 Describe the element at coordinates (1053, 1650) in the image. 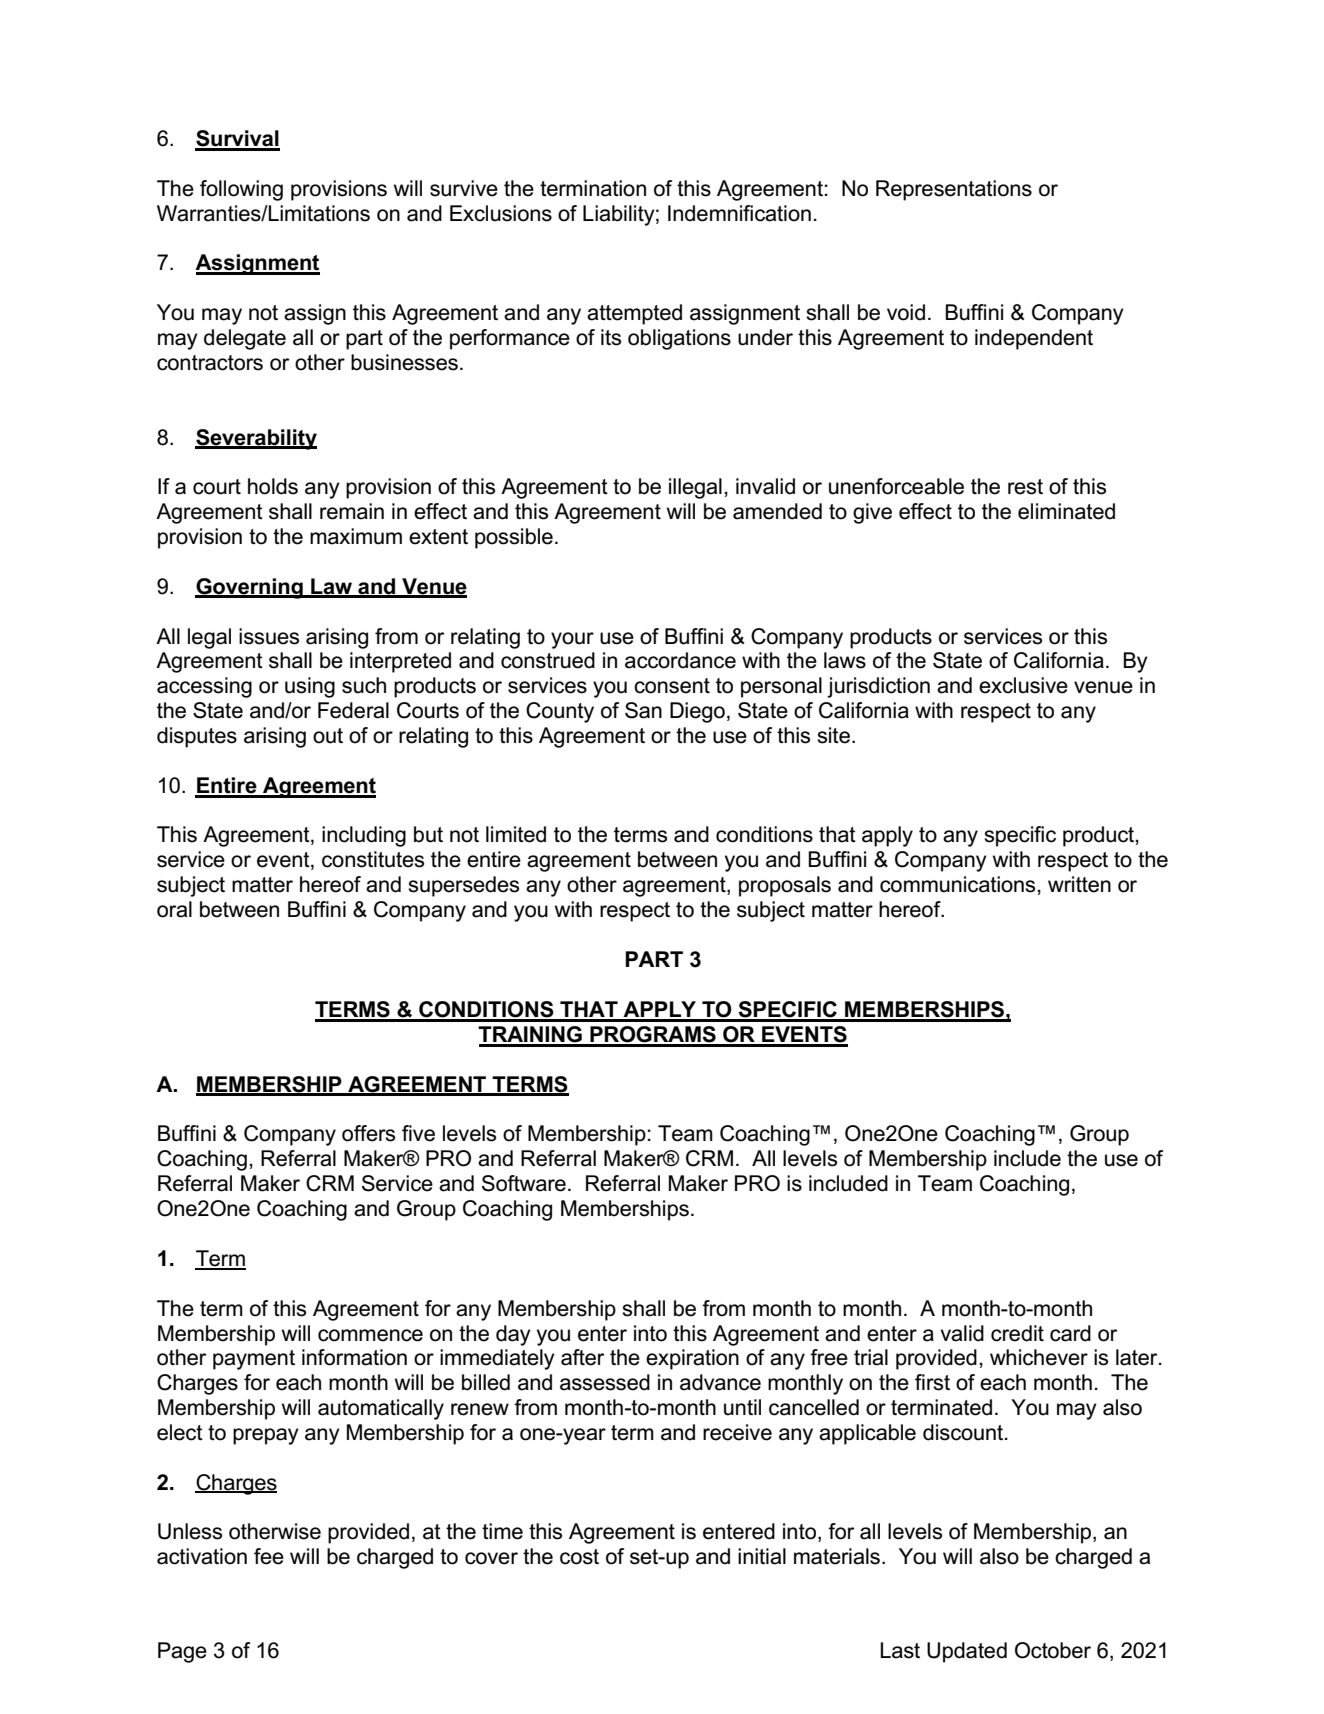

I see `October` at that location.
